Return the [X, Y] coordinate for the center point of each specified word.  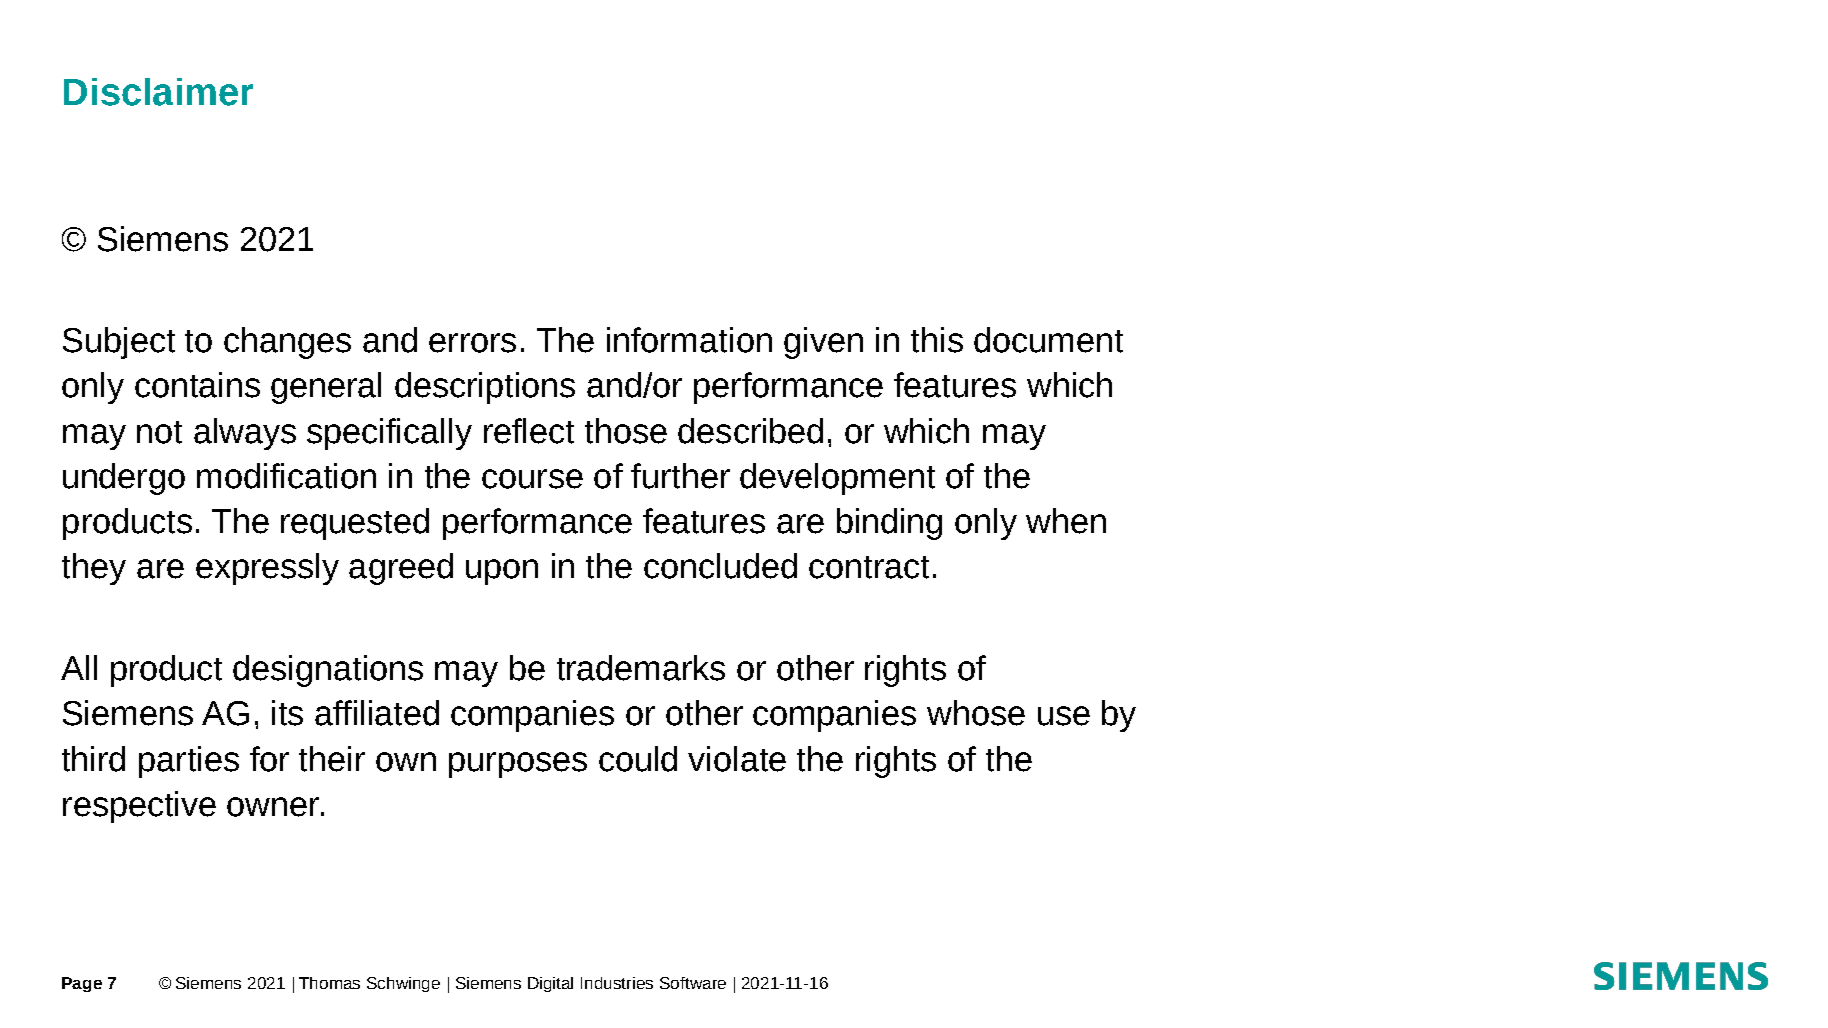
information [689, 340]
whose [976, 713]
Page [82, 984]
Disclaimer [158, 92]
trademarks [641, 668]
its [287, 713]
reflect [529, 431]
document [1048, 340]
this [937, 340]
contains [197, 385]
